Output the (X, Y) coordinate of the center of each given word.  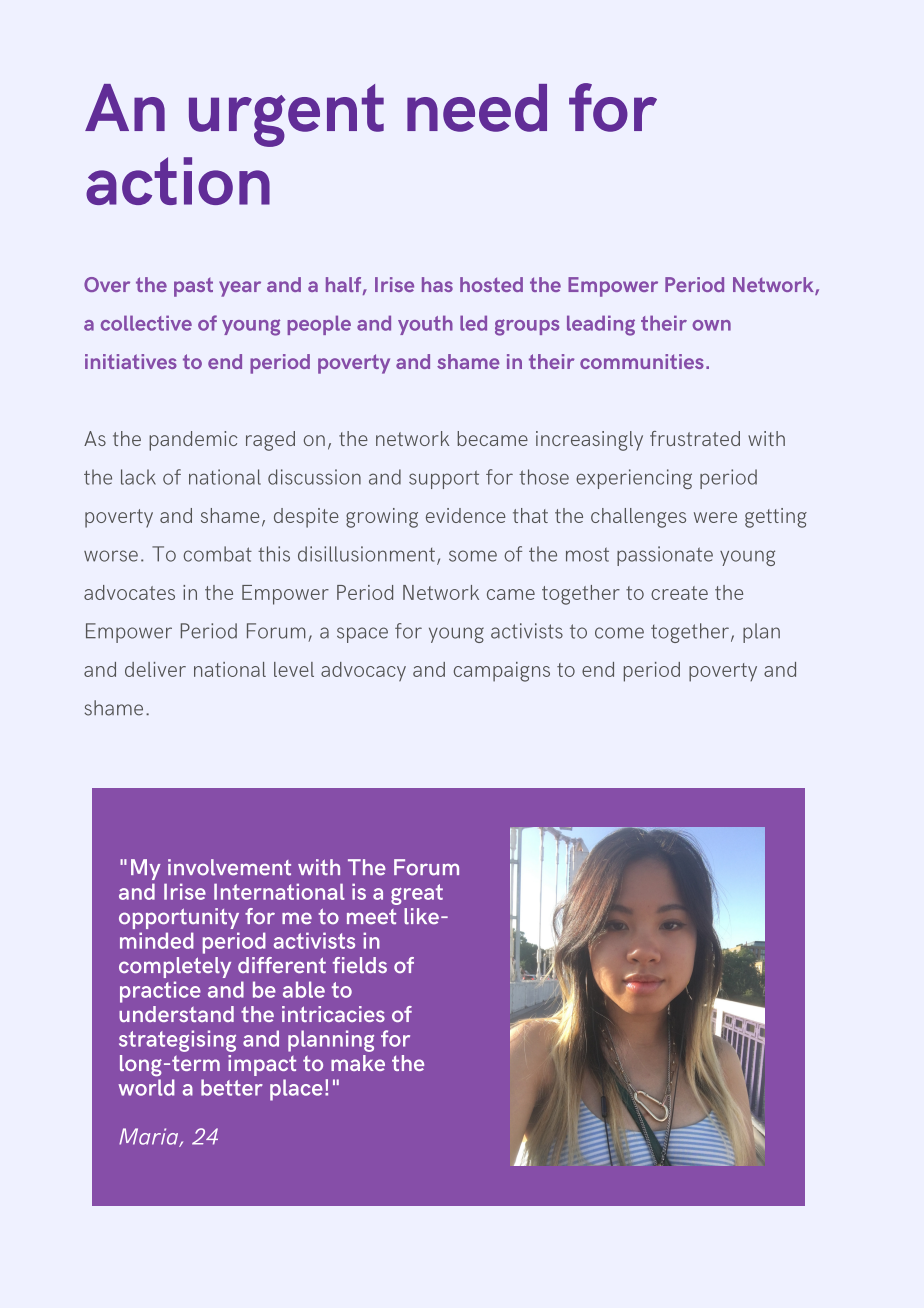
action (178, 181)
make (358, 1063)
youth (425, 325)
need (477, 108)
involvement (229, 867)
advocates (129, 592)
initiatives (131, 361)
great (417, 894)
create (679, 593)
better (232, 1087)
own (711, 325)
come (619, 633)
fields (360, 965)
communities (642, 361)
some (473, 556)
